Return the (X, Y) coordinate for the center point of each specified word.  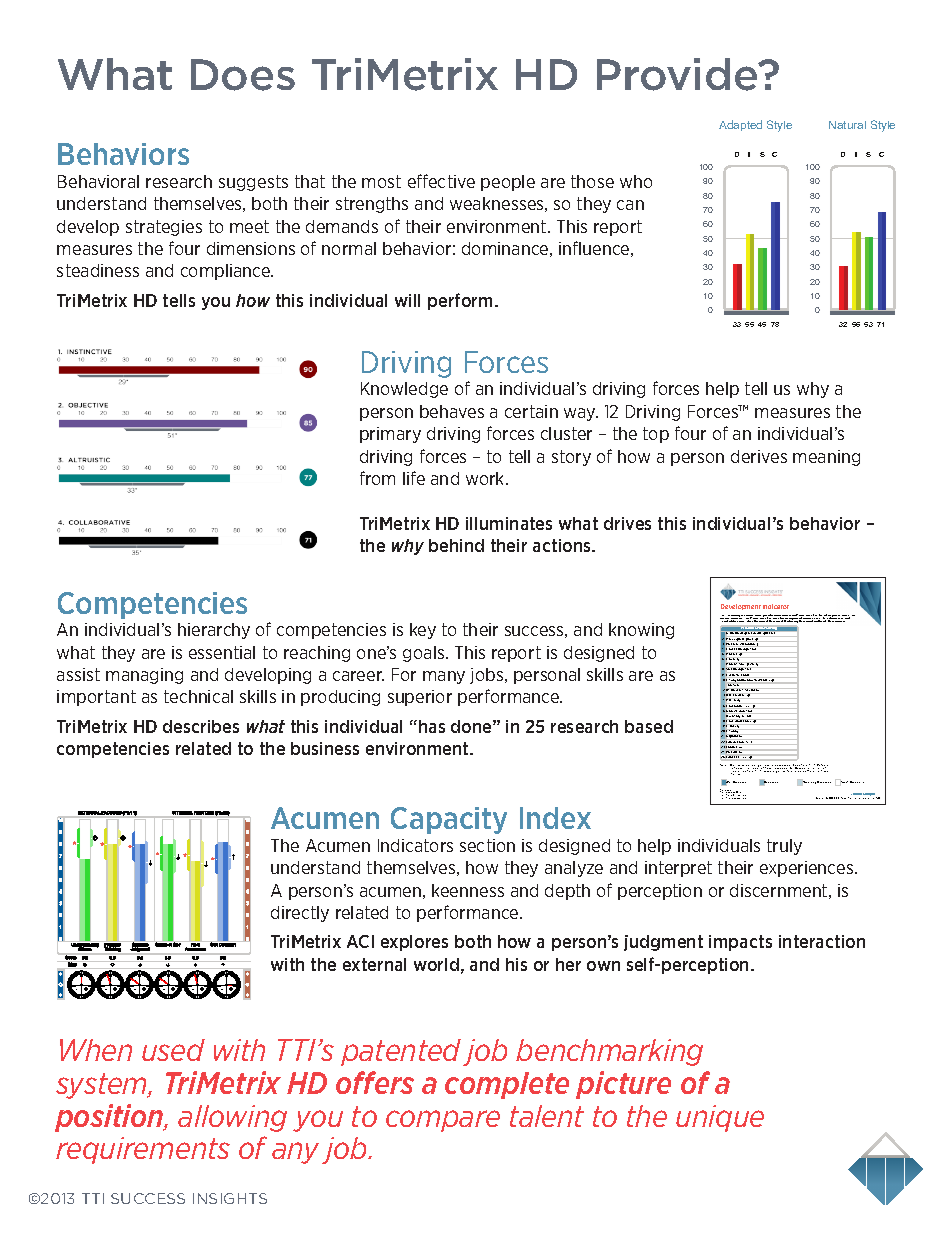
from (377, 478)
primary (390, 435)
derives (759, 456)
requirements (143, 1150)
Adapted (740, 125)
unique (720, 1118)
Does (243, 75)
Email (729, 797)
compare (443, 1121)
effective (441, 181)
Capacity (449, 820)
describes (201, 726)
